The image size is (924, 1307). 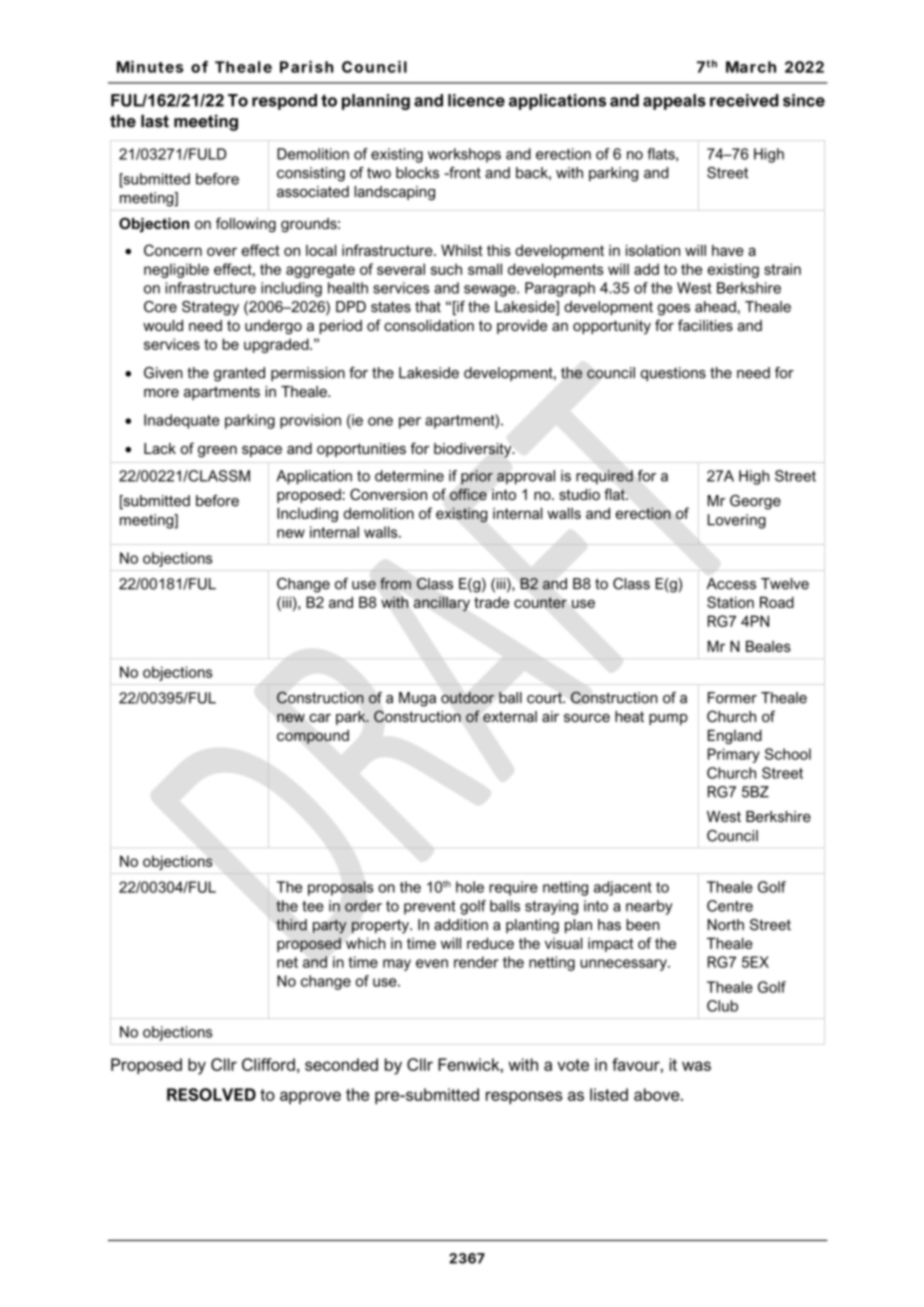 What do you see at coordinates (284, 102) in the screenshot?
I see `respond` at bounding box center [284, 102].
